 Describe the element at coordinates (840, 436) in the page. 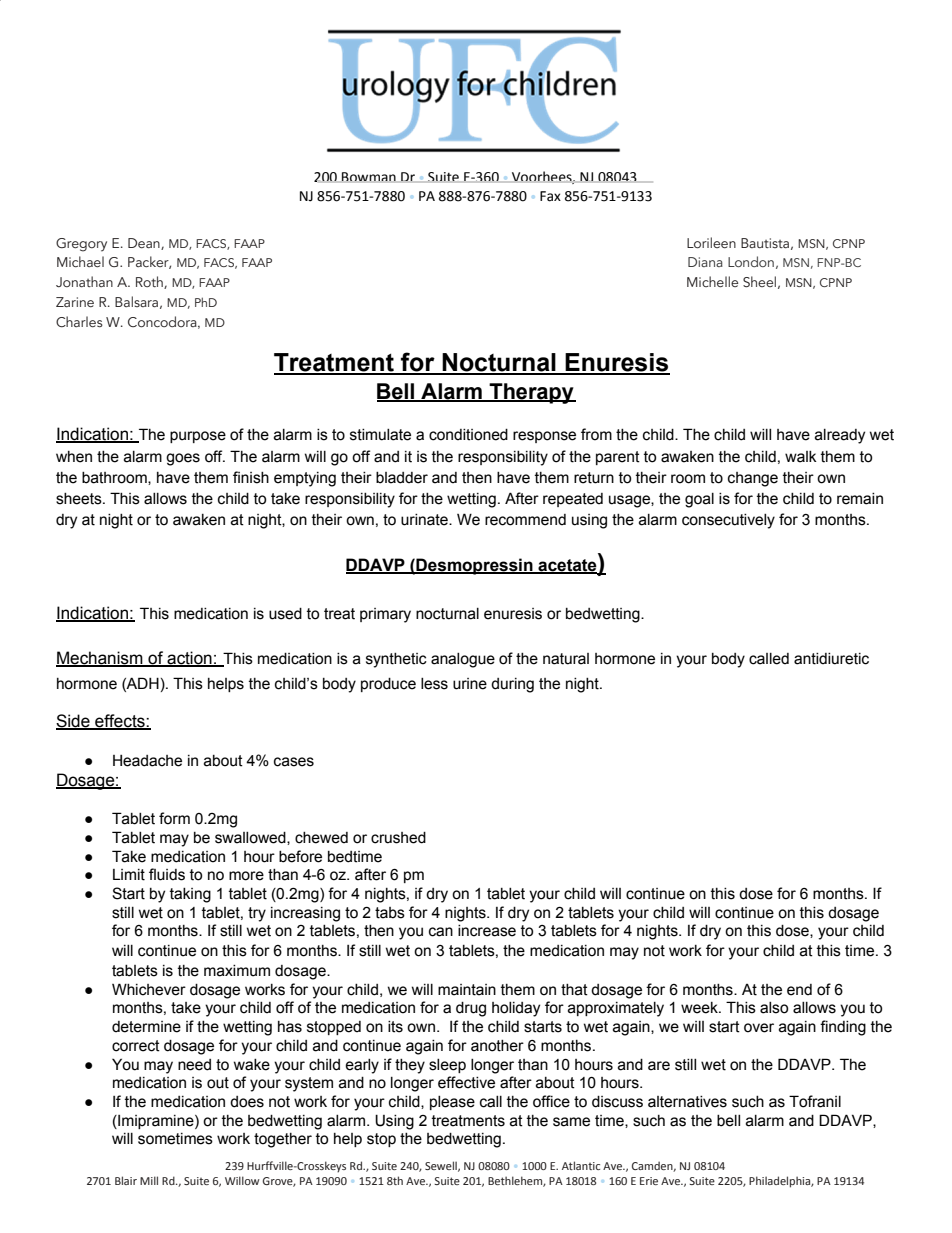

I see `already` at that location.
